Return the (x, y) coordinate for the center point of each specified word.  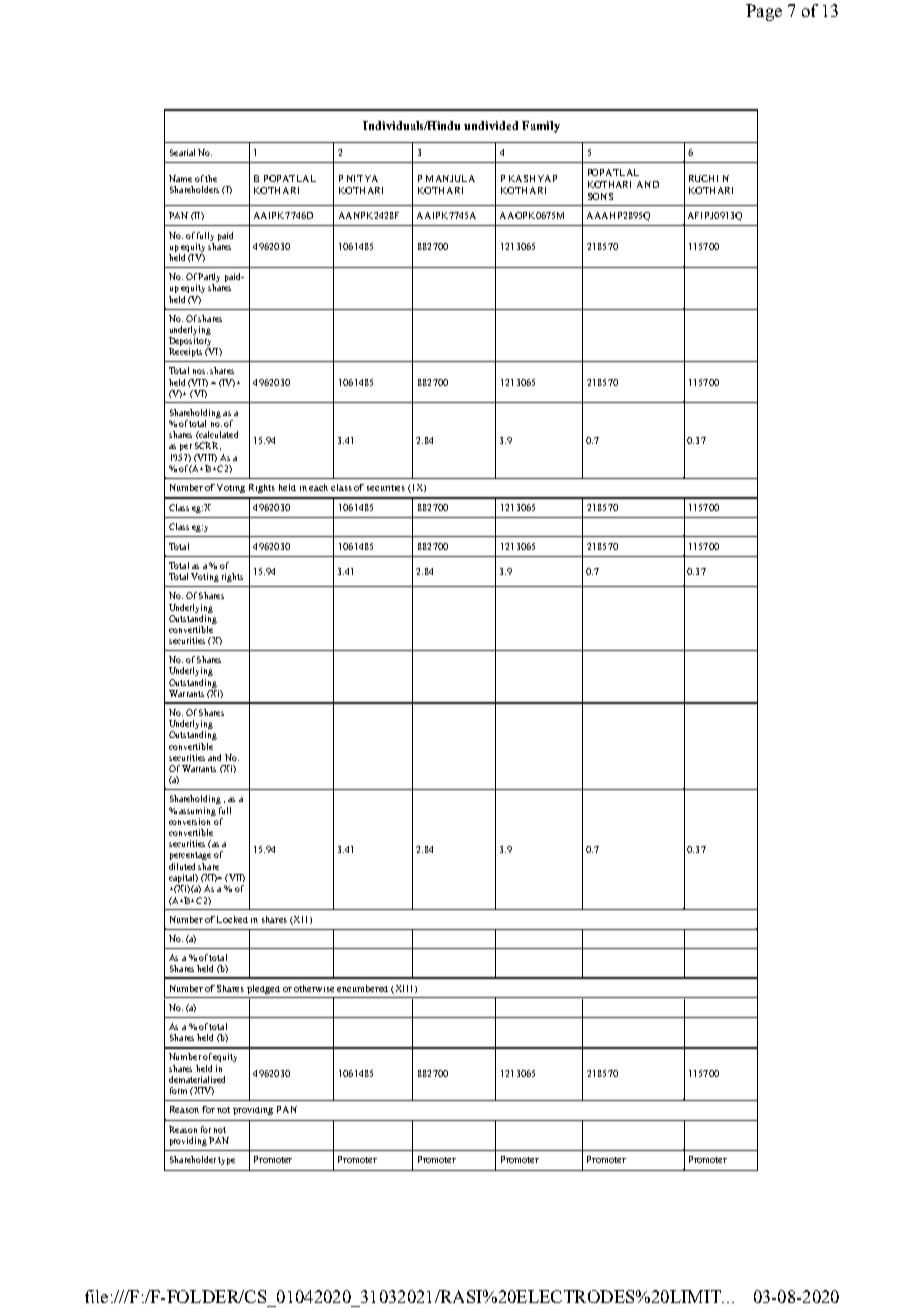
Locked (232, 919)
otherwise (314, 988)
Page (764, 12)
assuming (197, 811)
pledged (263, 989)
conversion (191, 820)
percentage (190, 856)
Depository (190, 341)
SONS (600, 196)
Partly (209, 279)
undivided (491, 125)
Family (541, 127)
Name (180, 178)
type (226, 1161)
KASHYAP (533, 178)
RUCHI (703, 178)
